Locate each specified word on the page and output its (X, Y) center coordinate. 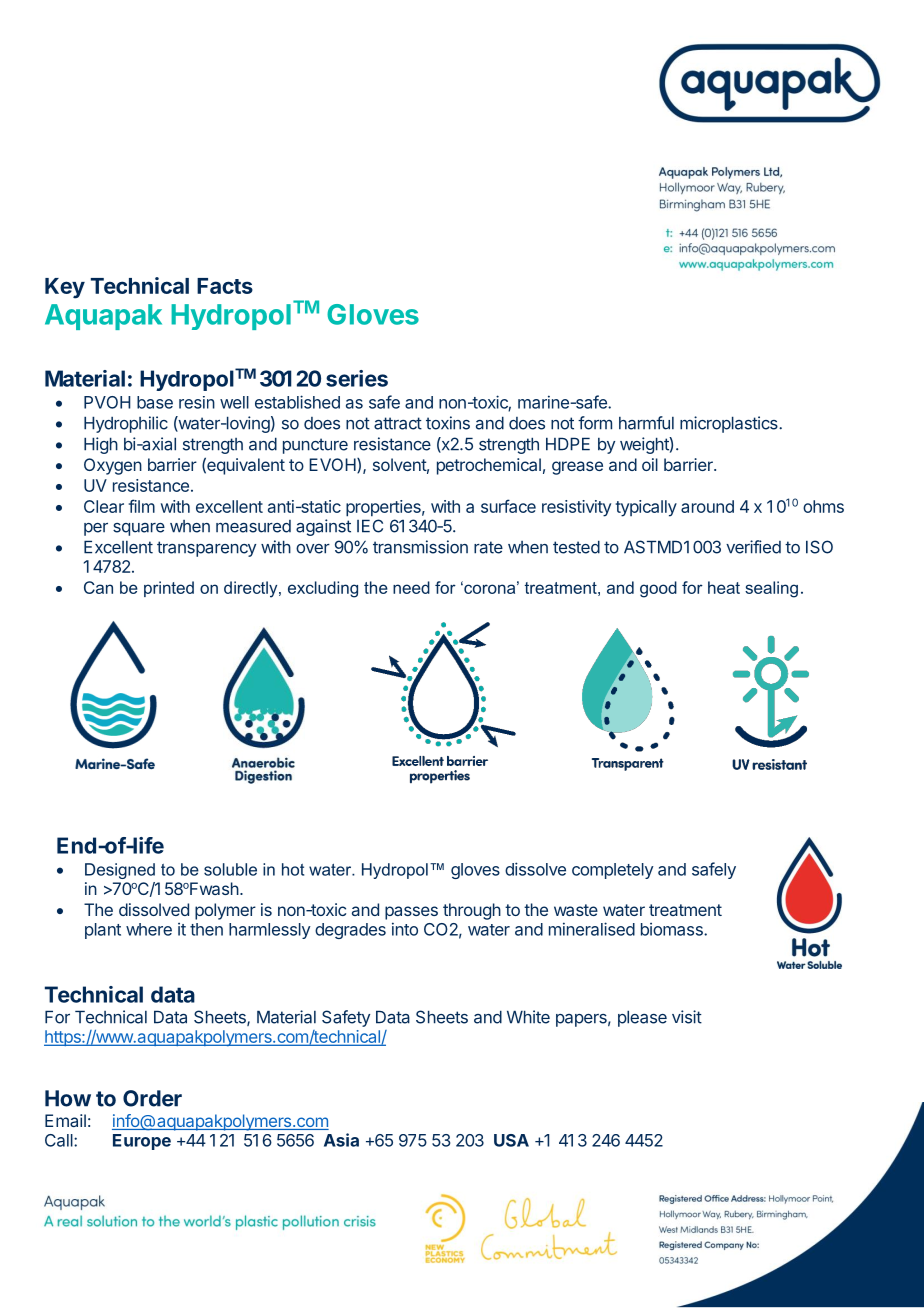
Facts (225, 286)
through (472, 911)
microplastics (730, 424)
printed (169, 589)
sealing (771, 589)
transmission (420, 547)
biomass (673, 929)
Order (152, 1098)
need (411, 587)
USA (511, 1140)
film (142, 506)
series (357, 378)
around (707, 506)
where (149, 929)
